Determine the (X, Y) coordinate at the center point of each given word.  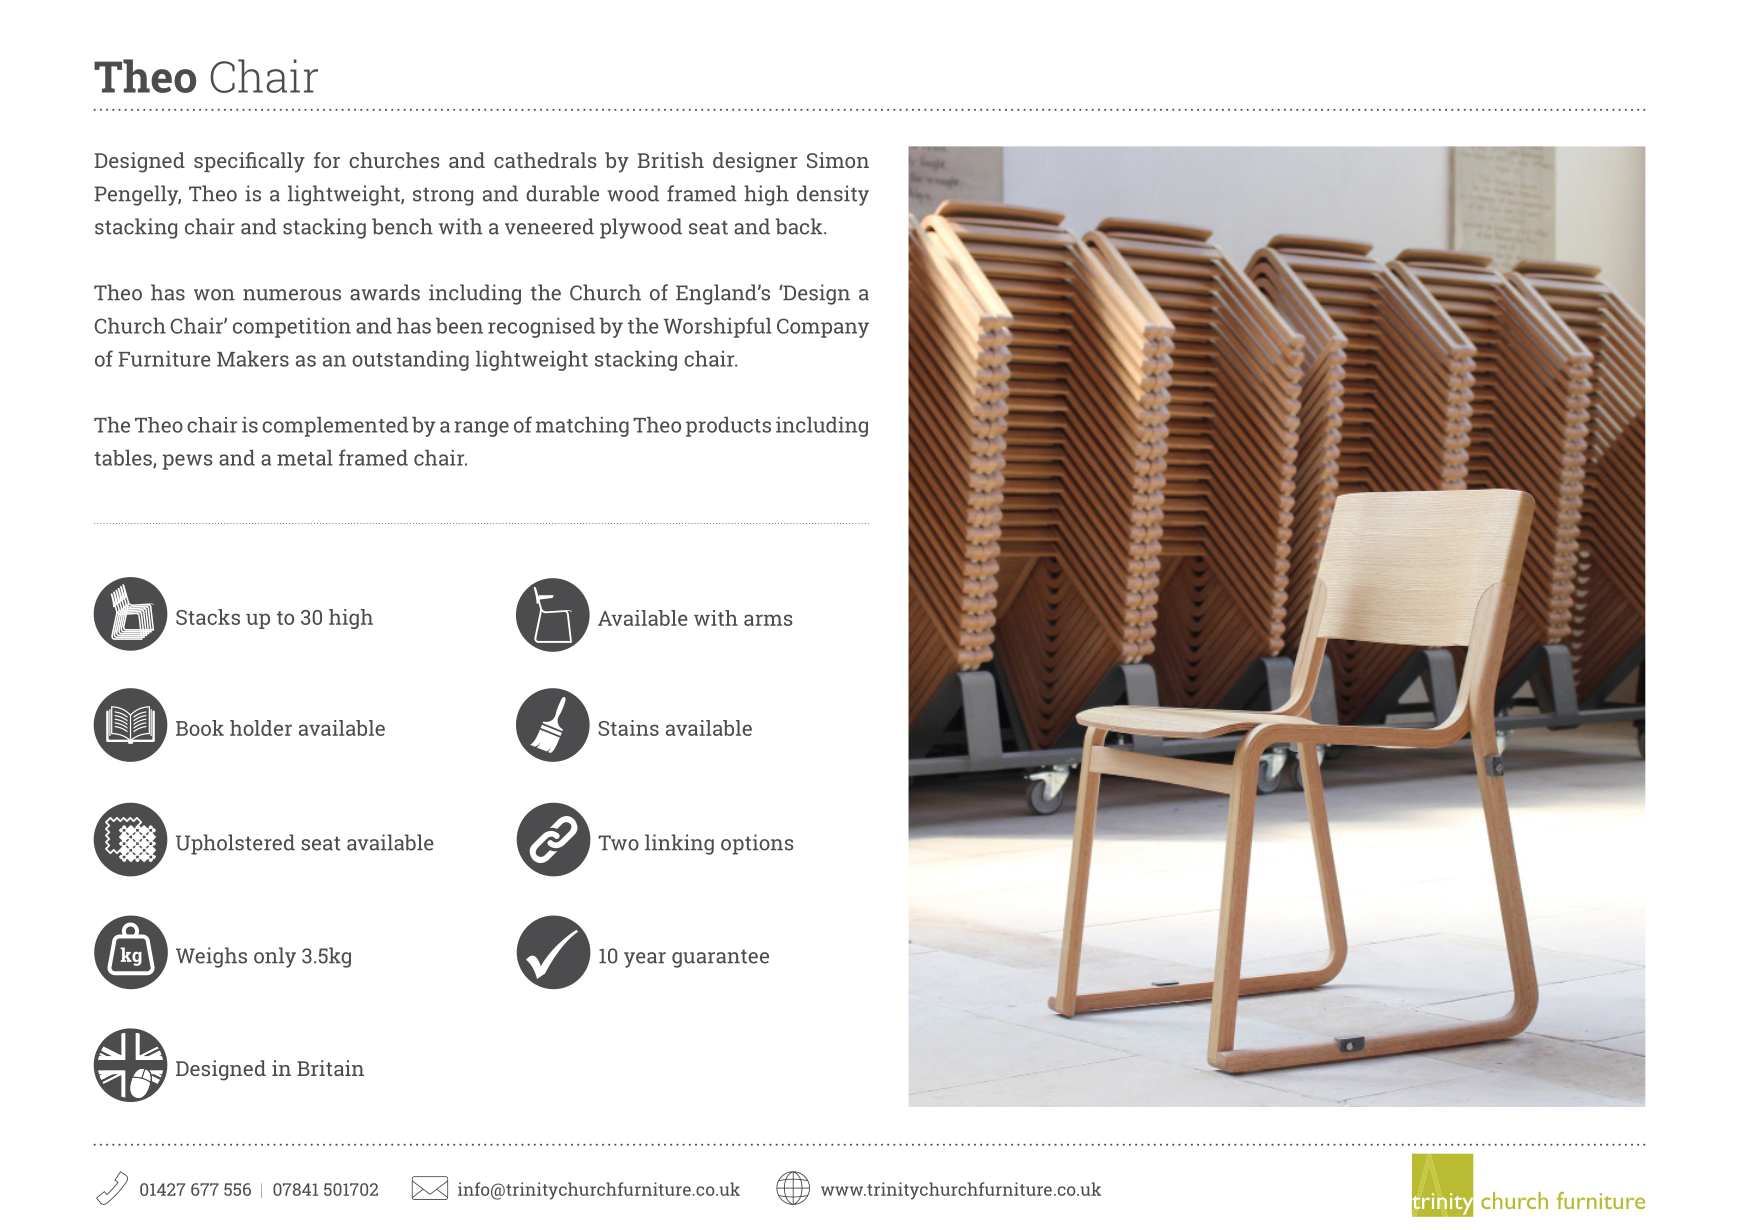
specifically (249, 162)
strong (443, 196)
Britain (330, 1068)
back (800, 226)
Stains (628, 728)
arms (768, 620)
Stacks (208, 617)
